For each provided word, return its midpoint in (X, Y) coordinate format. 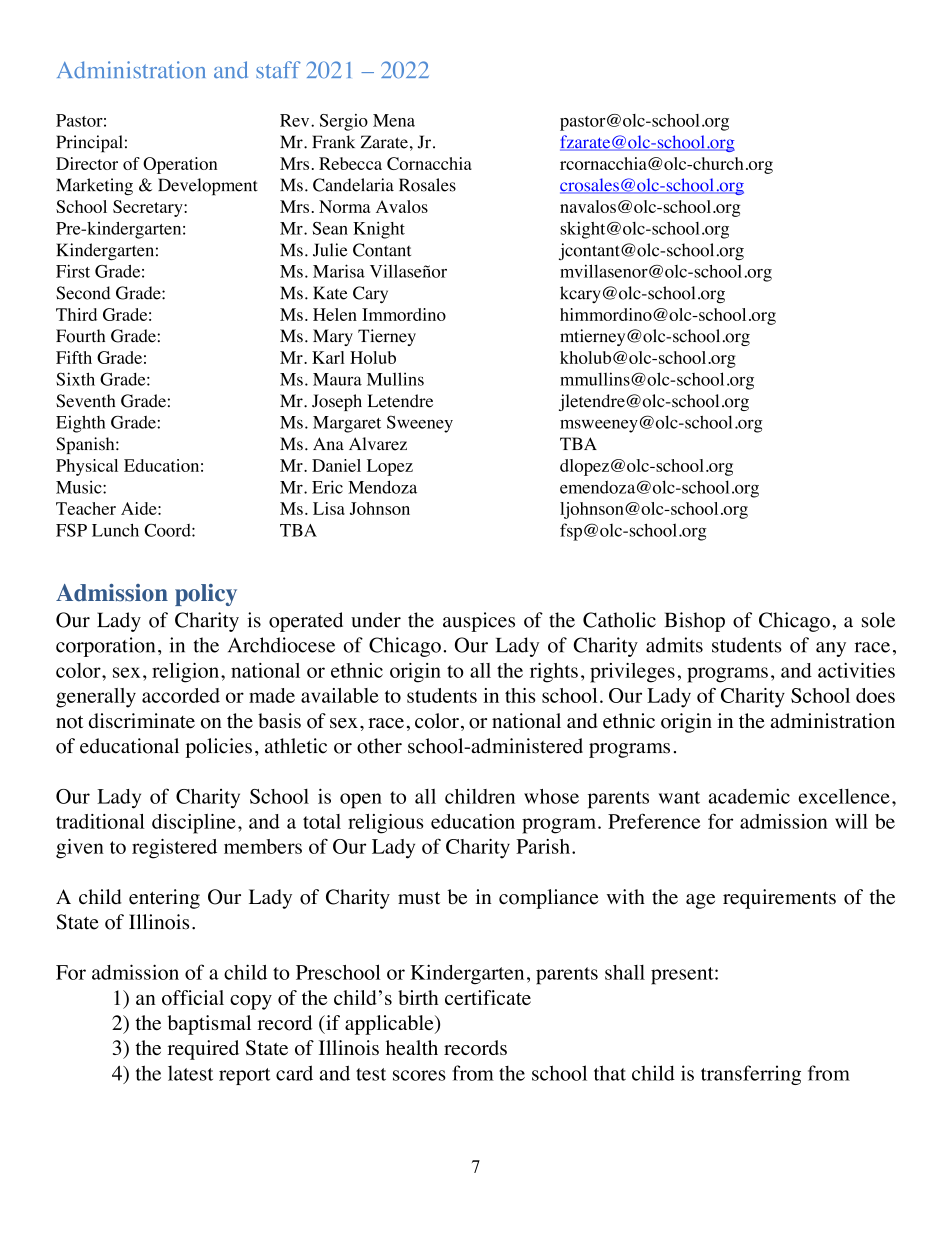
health (412, 1047)
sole (878, 620)
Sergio (344, 122)
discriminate (142, 721)
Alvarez (378, 444)
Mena (394, 120)
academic (749, 796)
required (203, 1050)
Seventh (85, 401)
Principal (89, 144)
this (520, 695)
